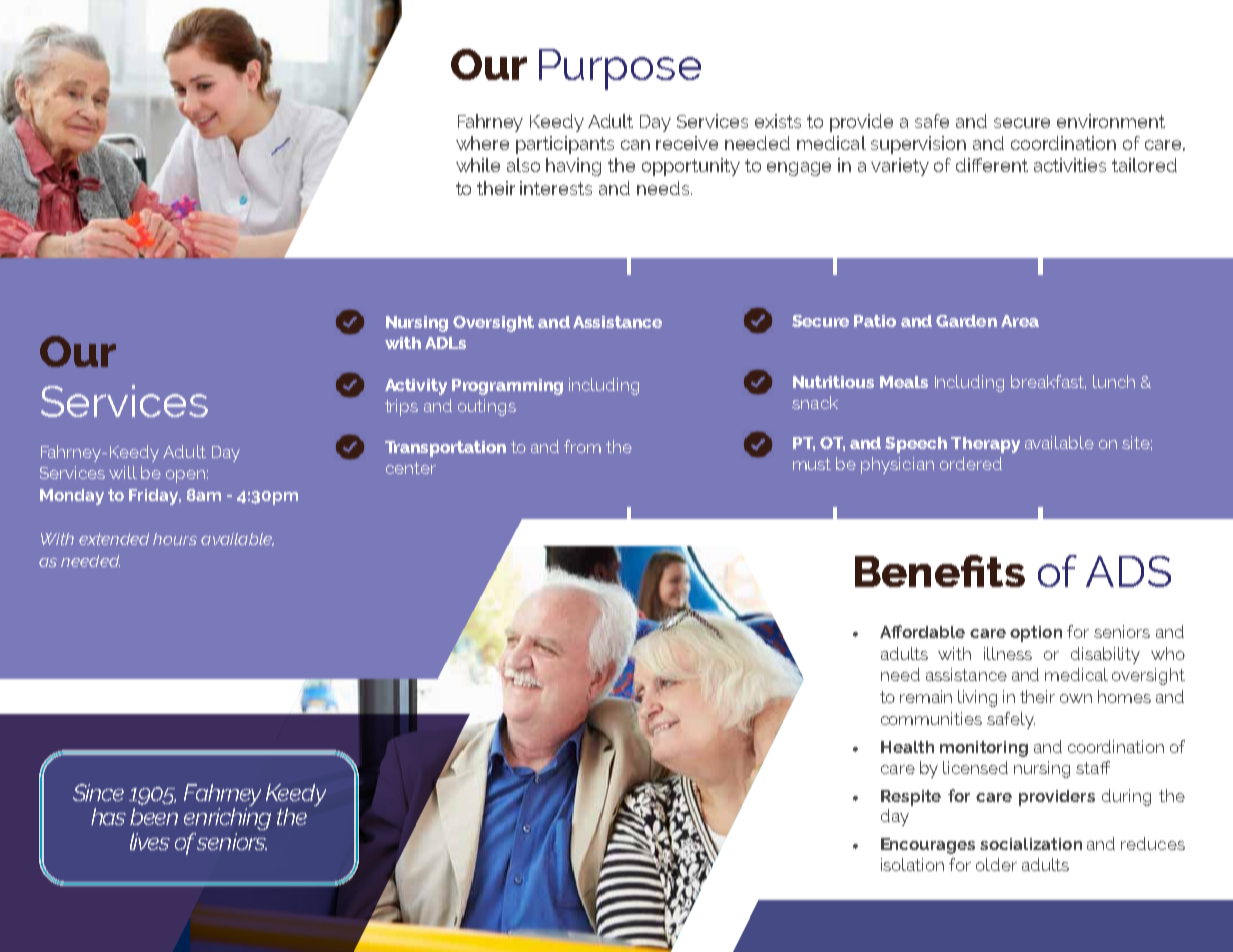 The image size is (1233, 952). What do you see at coordinates (507, 387) in the page?
I see `Programming` at bounding box center [507, 387].
